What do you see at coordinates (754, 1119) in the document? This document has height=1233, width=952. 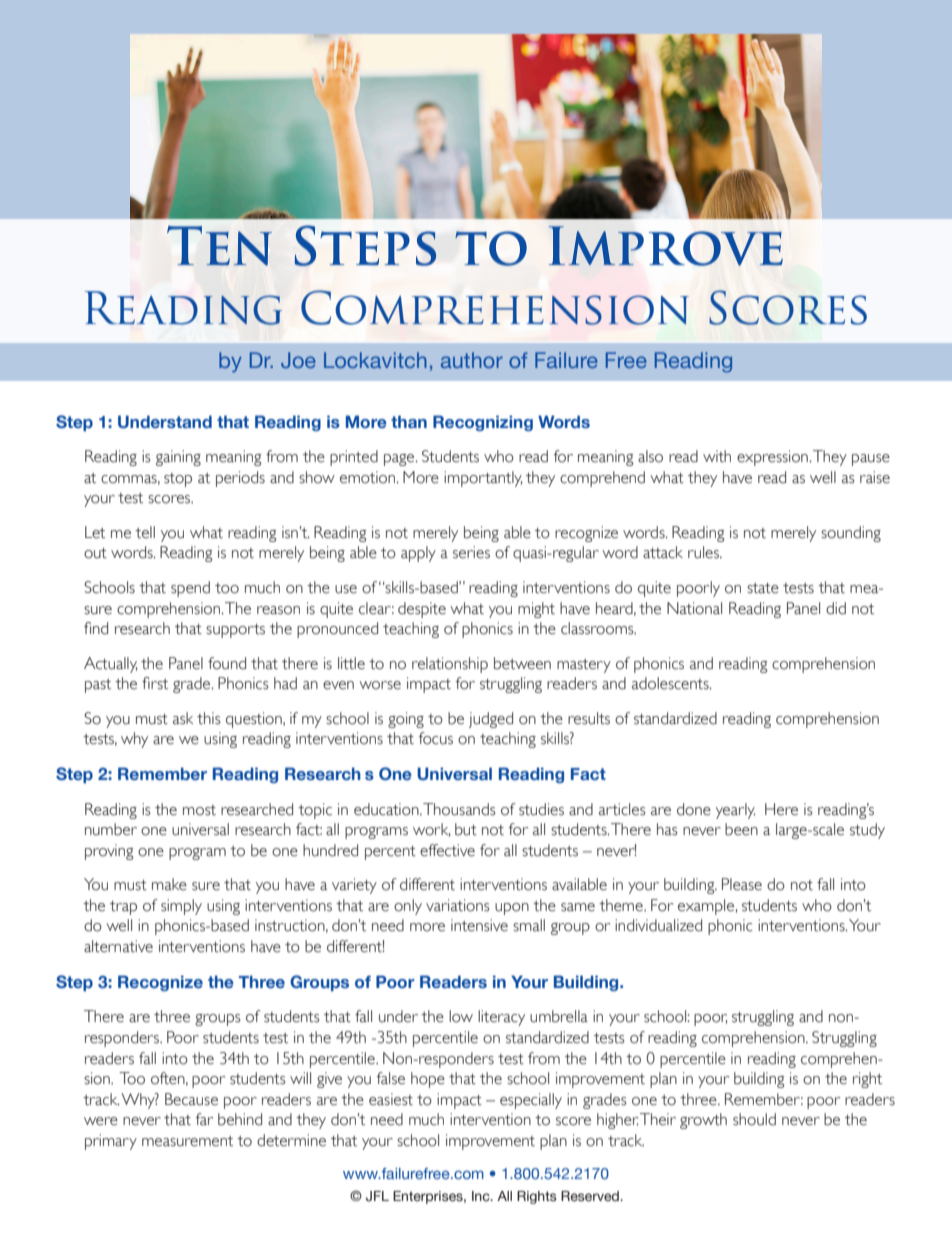 I see `should` at bounding box center [754, 1119].
